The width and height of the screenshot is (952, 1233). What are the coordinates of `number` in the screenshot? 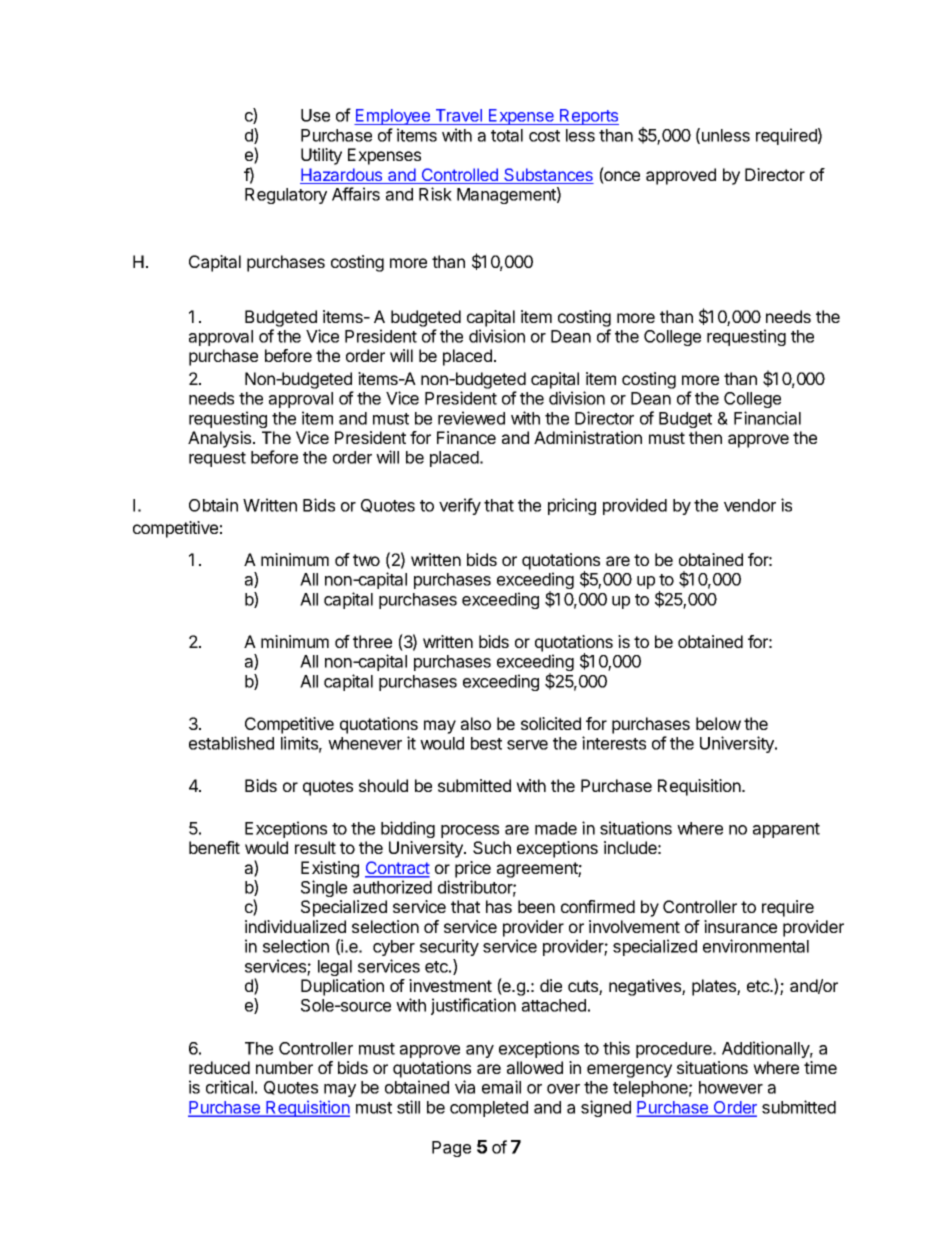 It's located at (284, 1067).
